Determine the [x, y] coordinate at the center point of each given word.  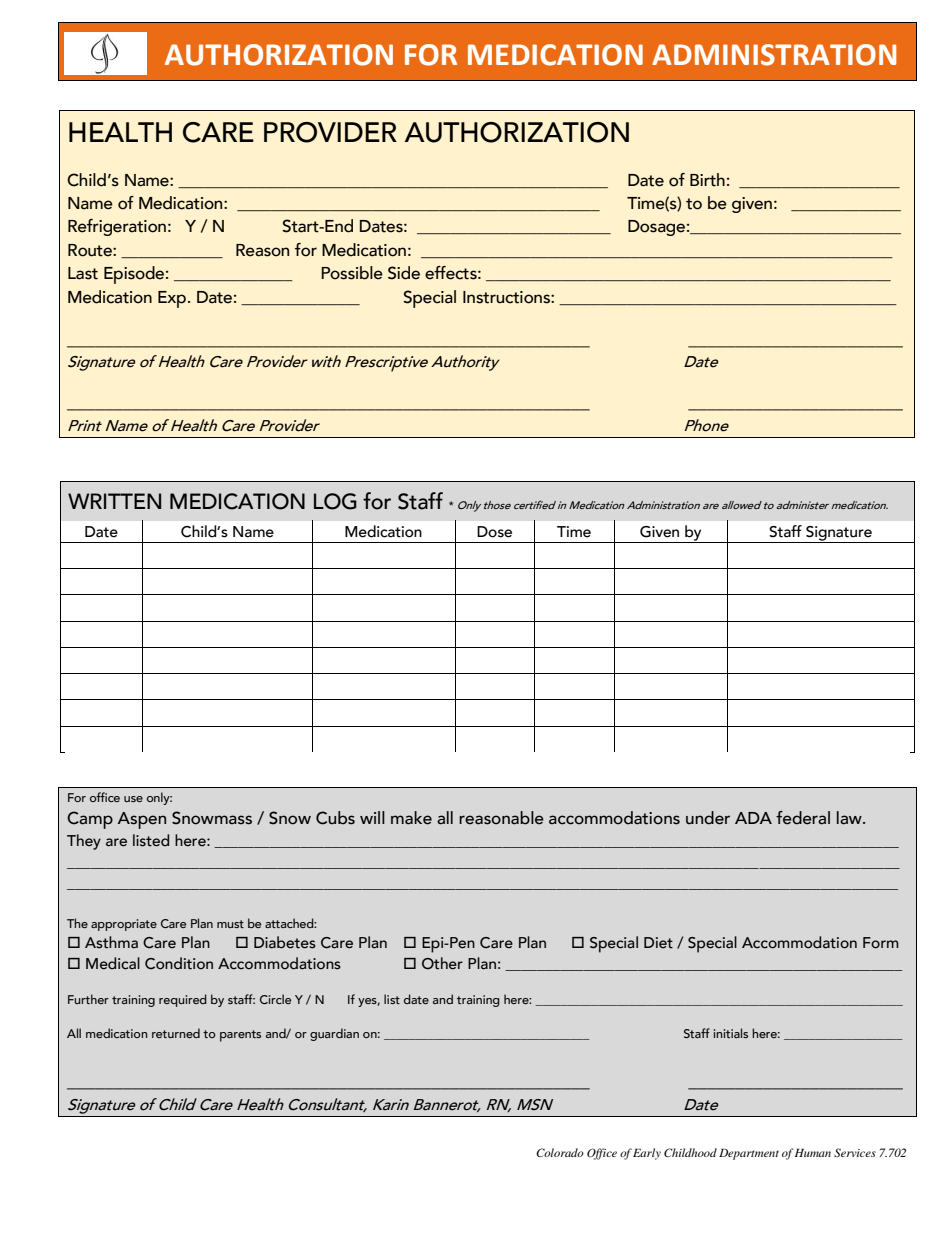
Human [813, 1152]
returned [176, 1033]
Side [404, 273]
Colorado [560, 1152]
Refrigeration [117, 227]
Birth [707, 180]
